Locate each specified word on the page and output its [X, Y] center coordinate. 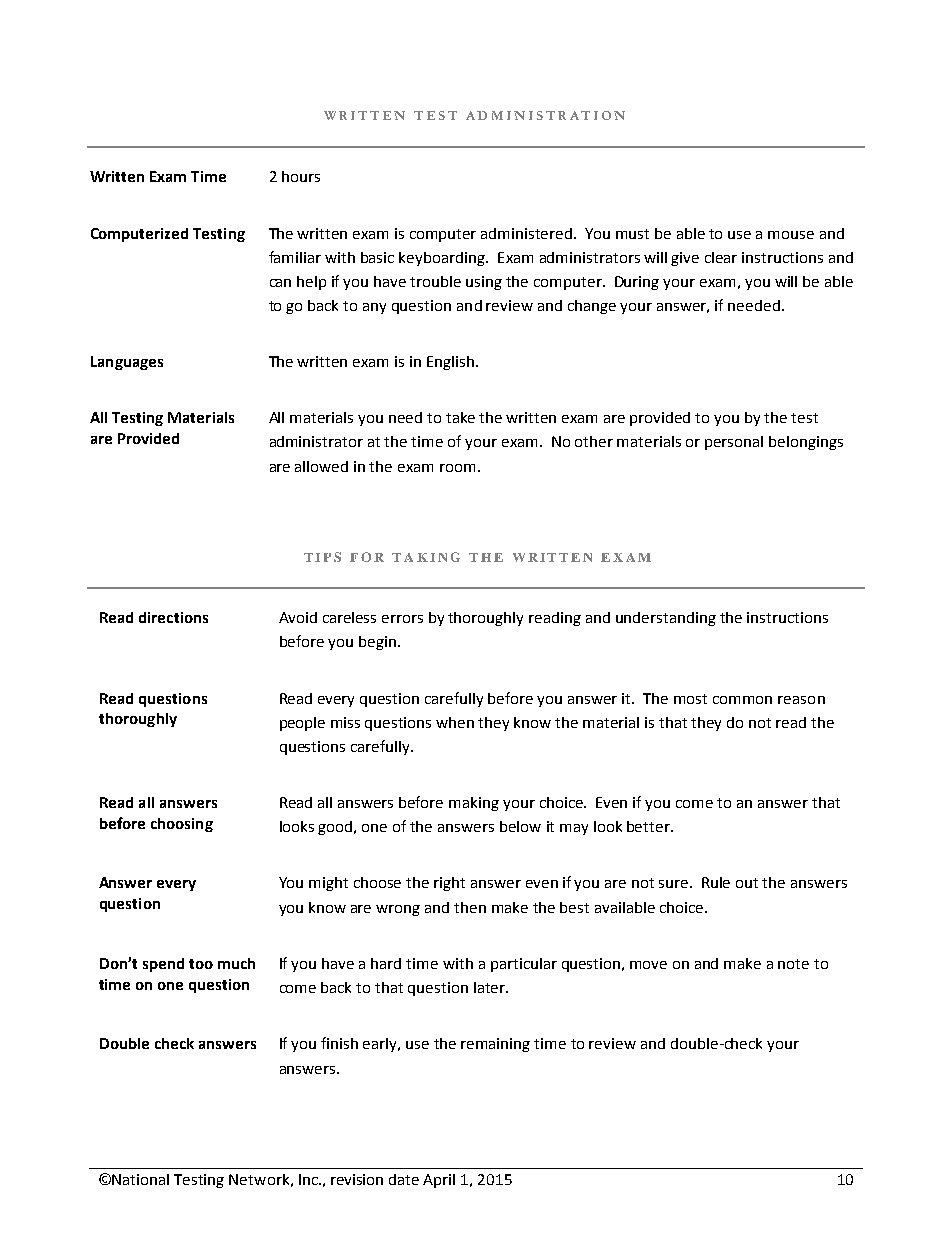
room [457, 468]
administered [526, 233]
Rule [716, 882]
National [140, 1179]
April [439, 1181]
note [793, 964]
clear [721, 257]
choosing [182, 825]
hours [301, 176]
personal [734, 443]
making [474, 804]
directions [173, 617]
